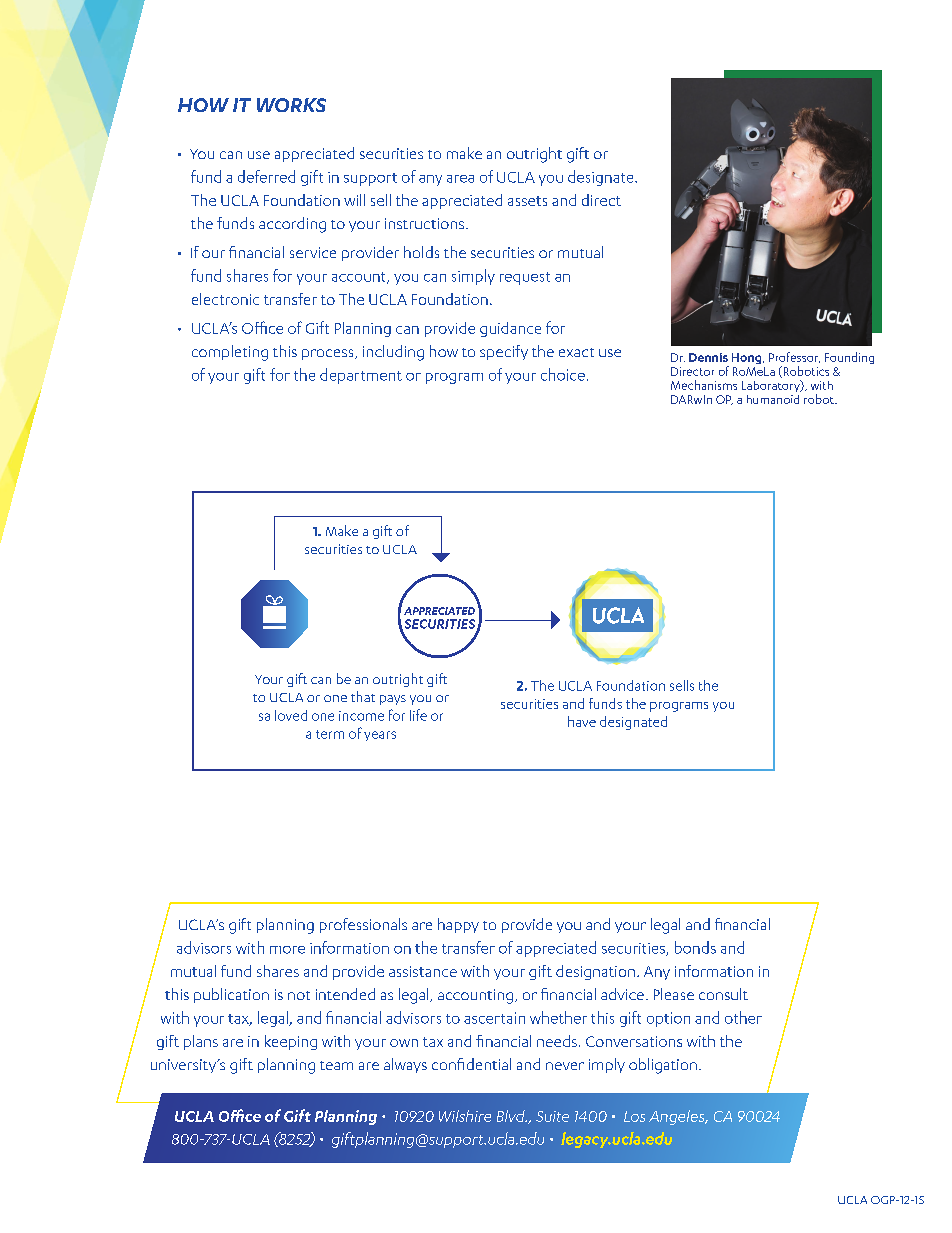  I want to click on other, so click(743, 1017).
